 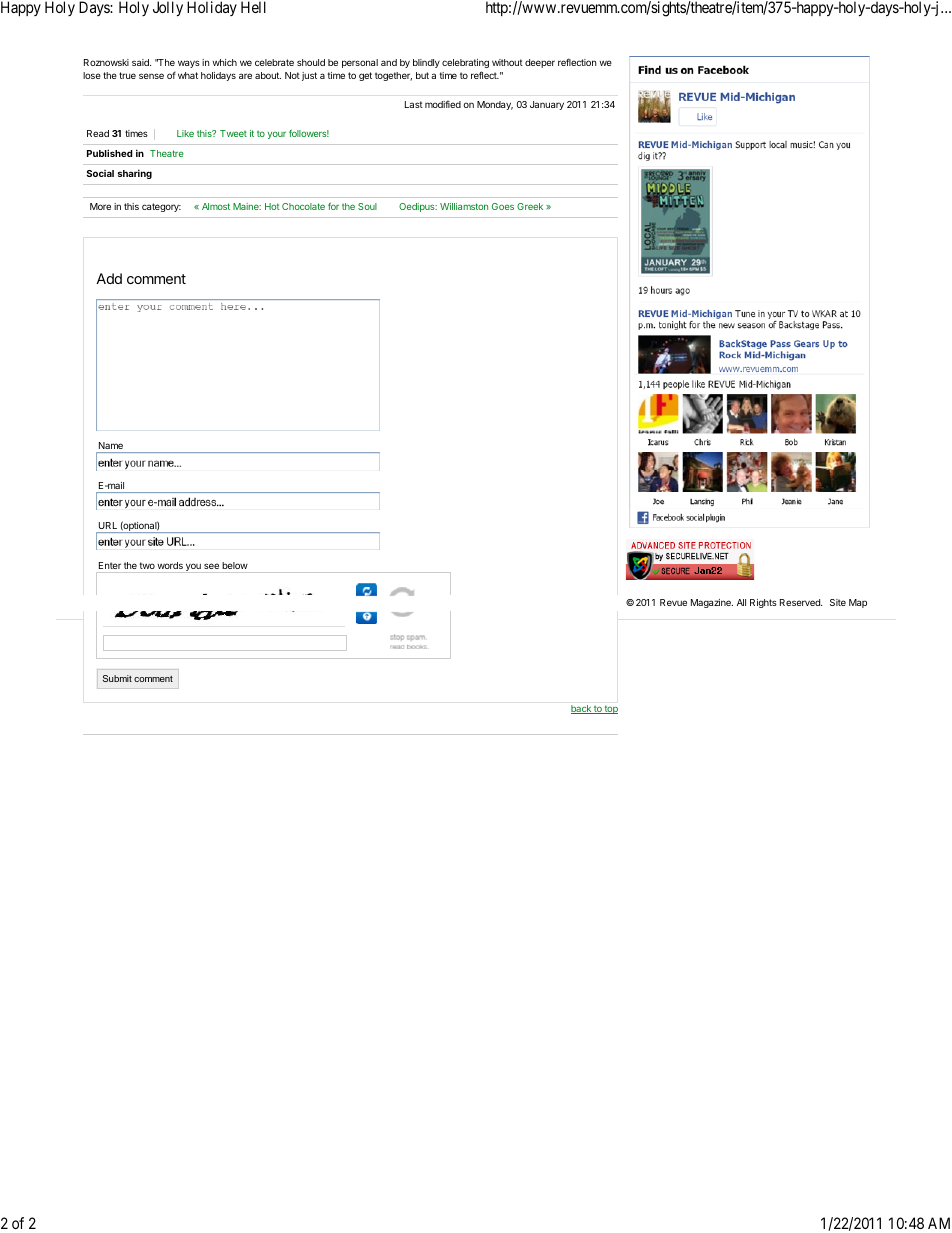 What do you see at coordinates (530, 206) in the screenshot?
I see `Greek` at bounding box center [530, 206].
